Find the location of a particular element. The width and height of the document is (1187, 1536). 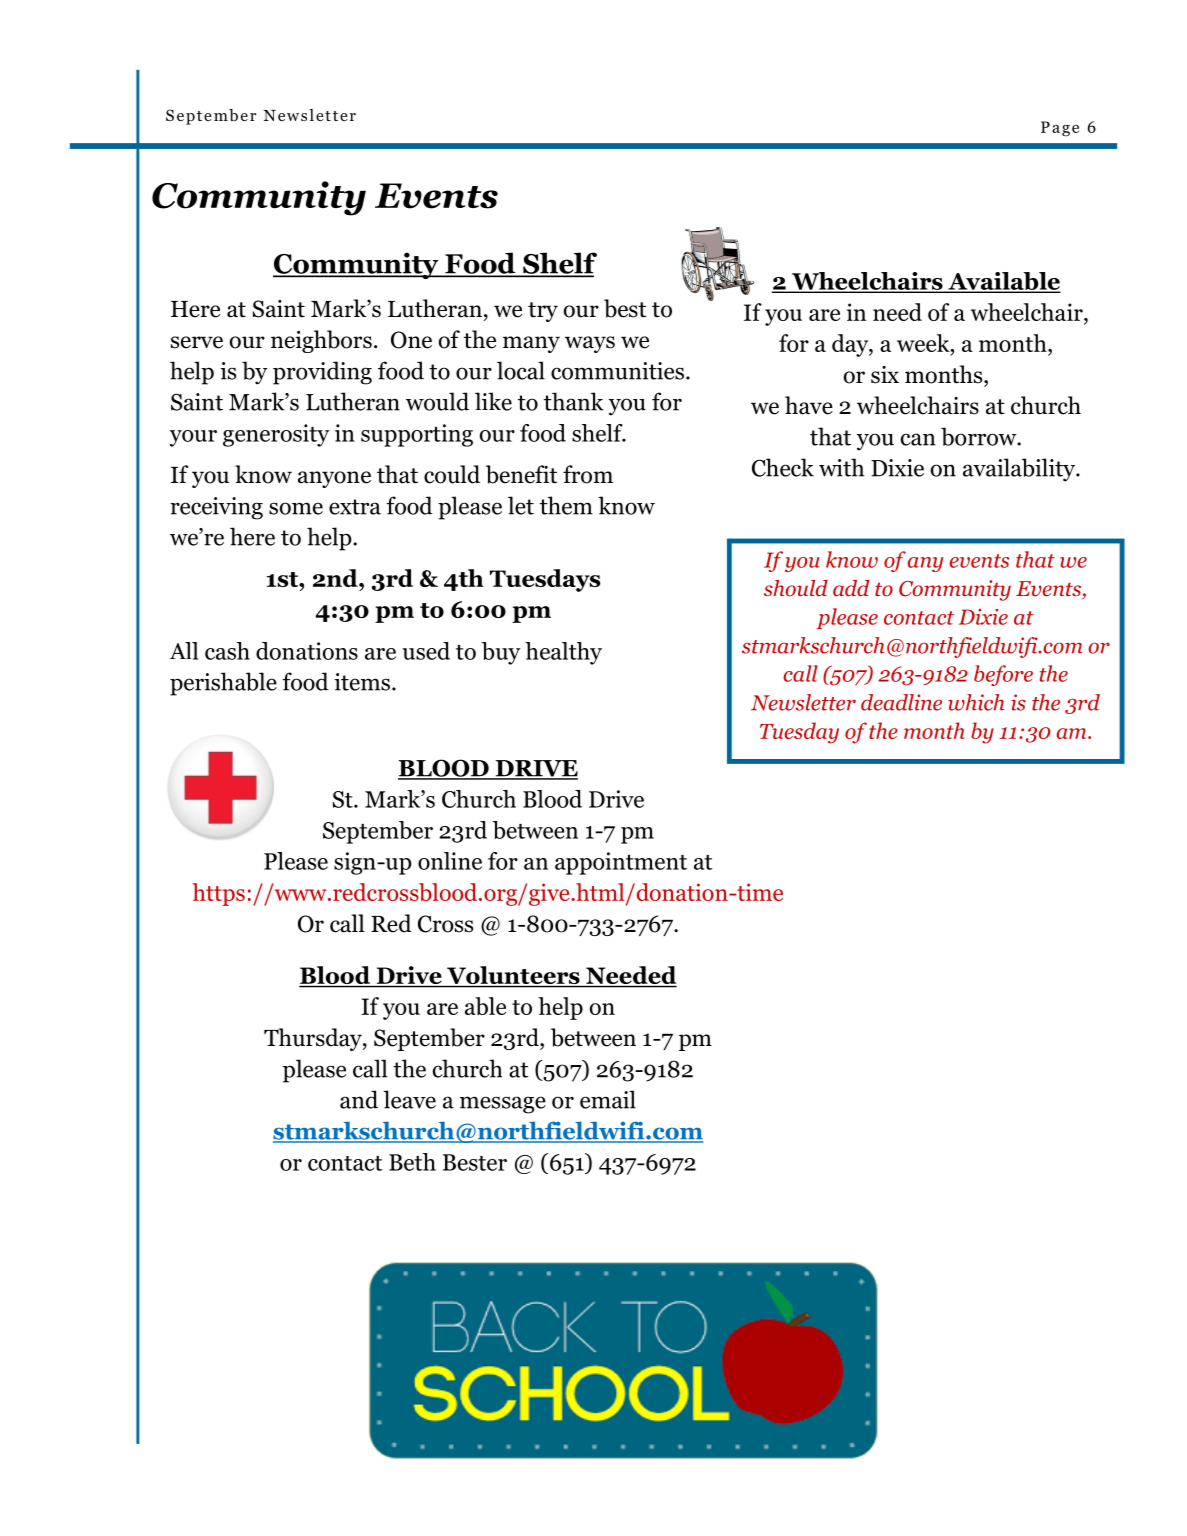

healthy is located at coordinates (563, 653).
